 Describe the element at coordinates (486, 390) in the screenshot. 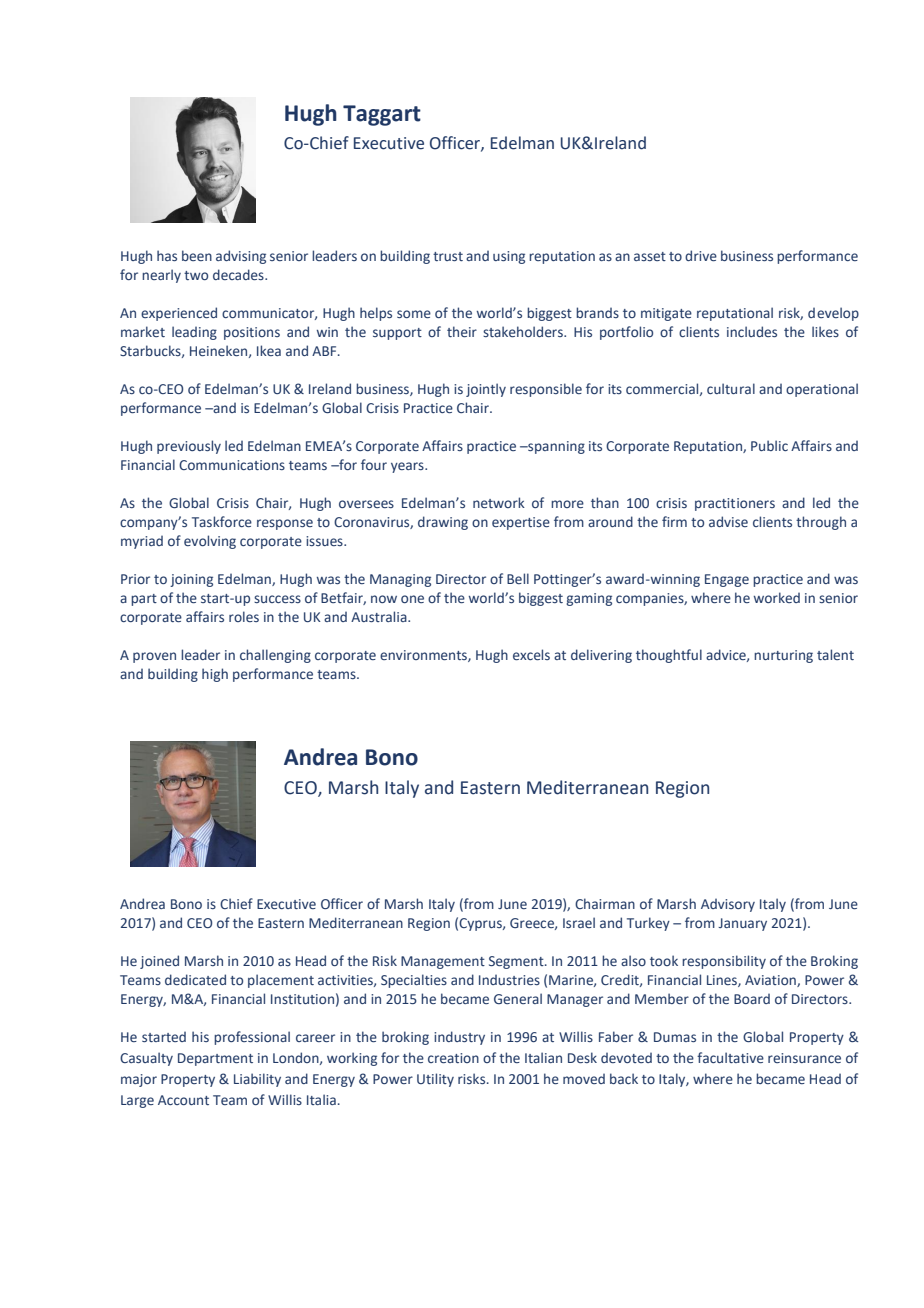

I see `jointly` at that location.
